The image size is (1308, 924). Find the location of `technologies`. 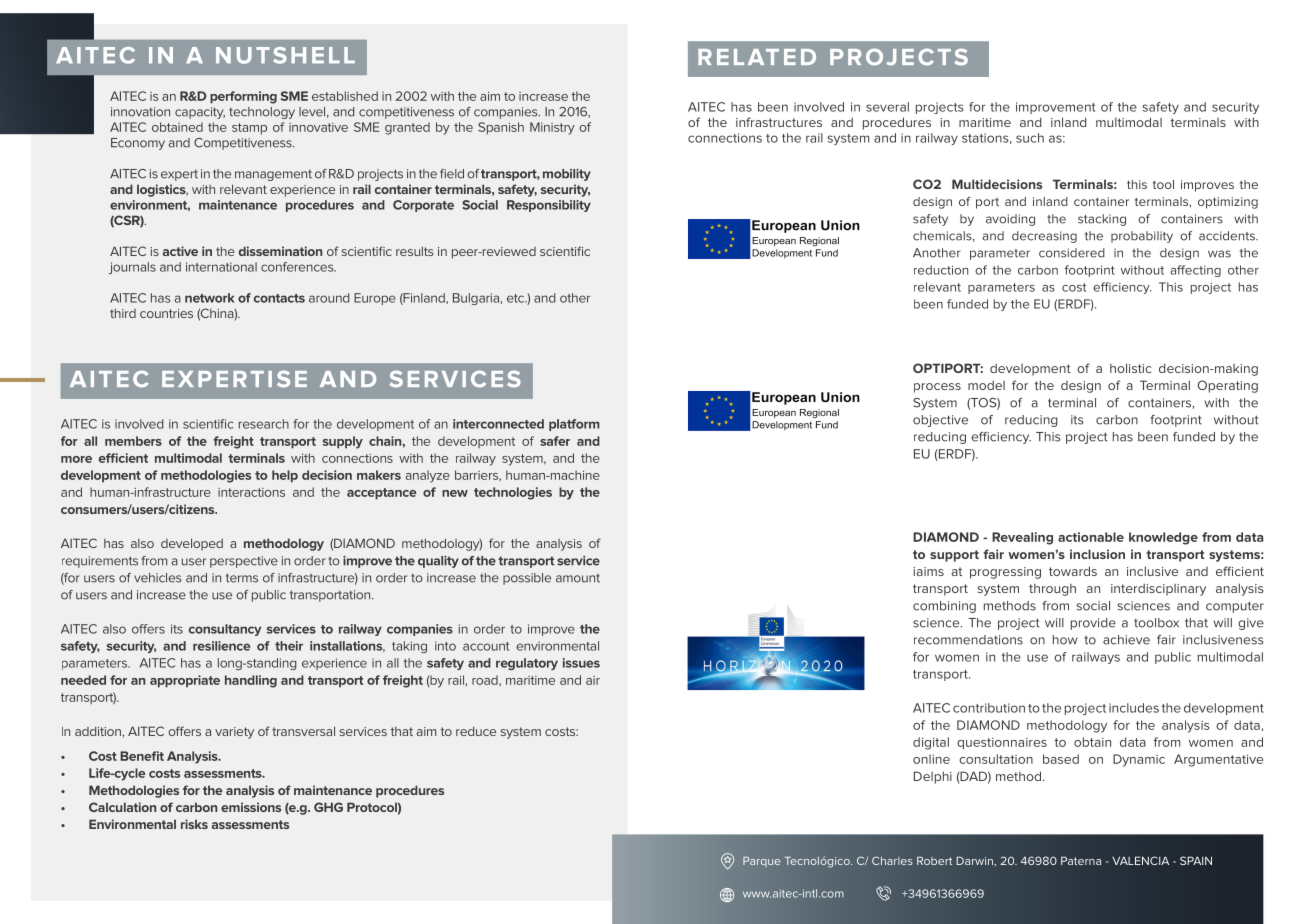

technologies is located at coordinates (513, 493).
